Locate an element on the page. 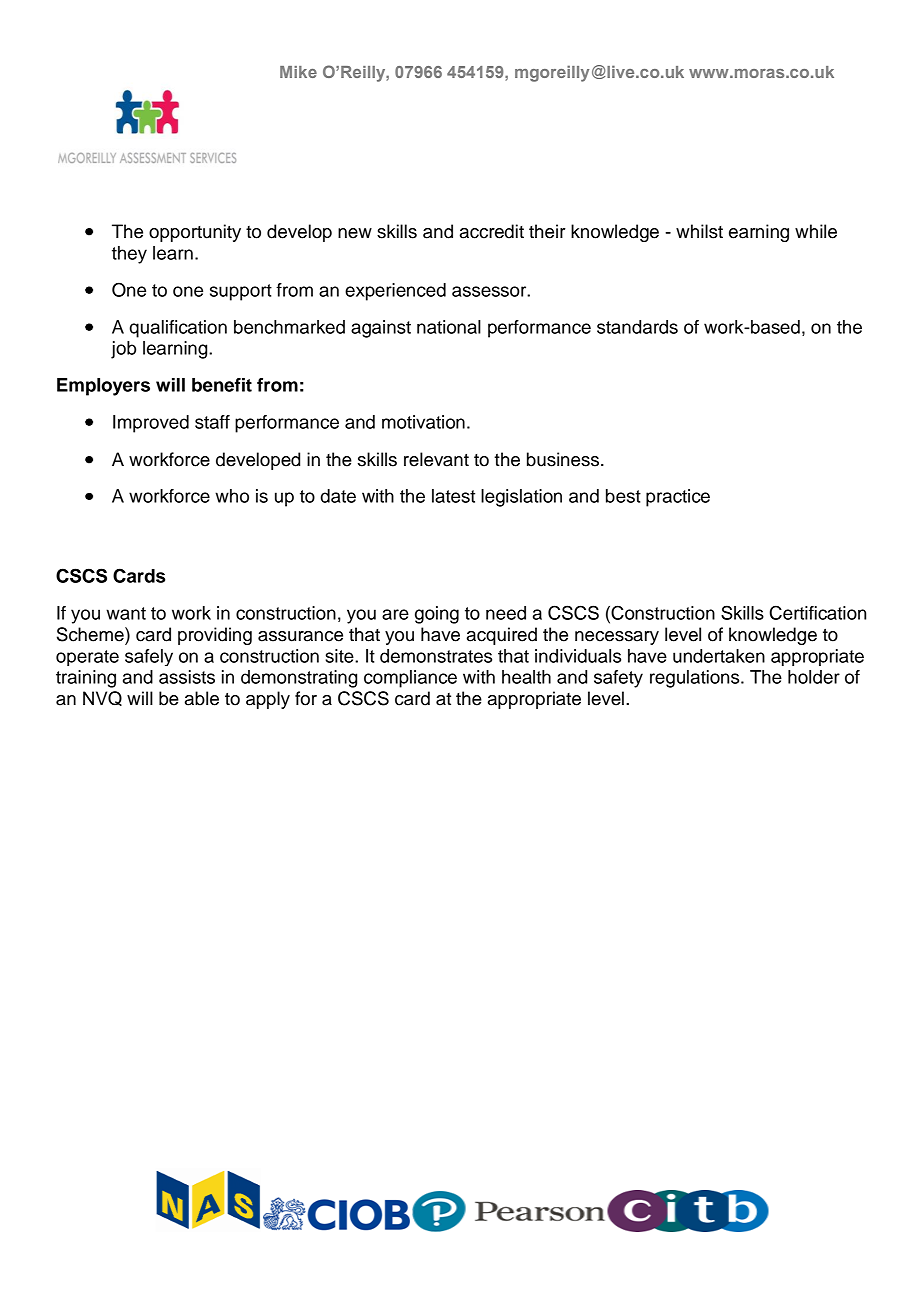 This document has height=1308, width=924. Mike is located at coordinates (298, 72).
